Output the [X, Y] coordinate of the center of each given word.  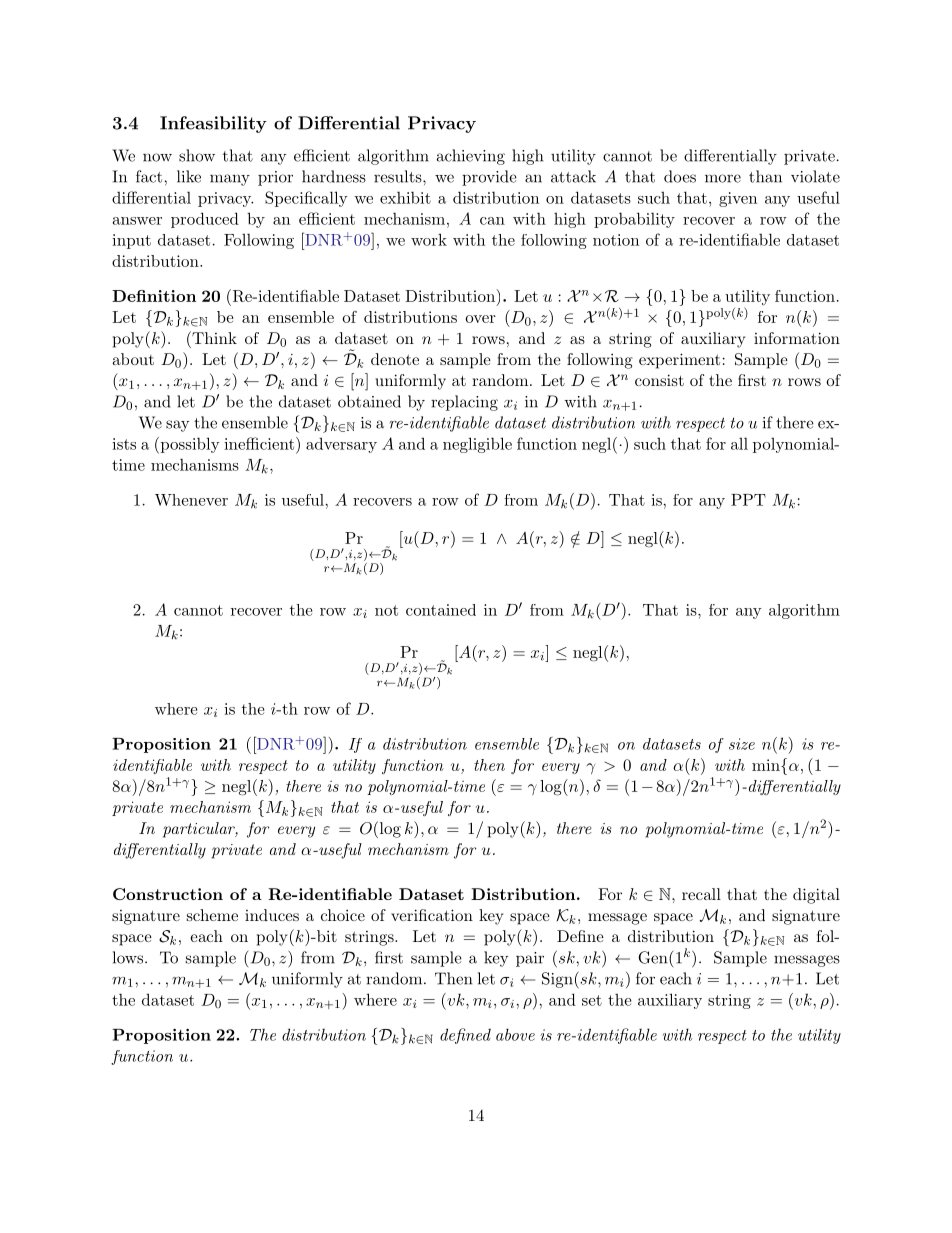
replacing [464, 403]
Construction [168, 894]
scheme [212, 915]
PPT [748, 500]
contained [441, 610]
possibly [189, 445]
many [230, 180]
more [723, 178]
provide [489, 178]
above [515, 1034]
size [742, 744]
